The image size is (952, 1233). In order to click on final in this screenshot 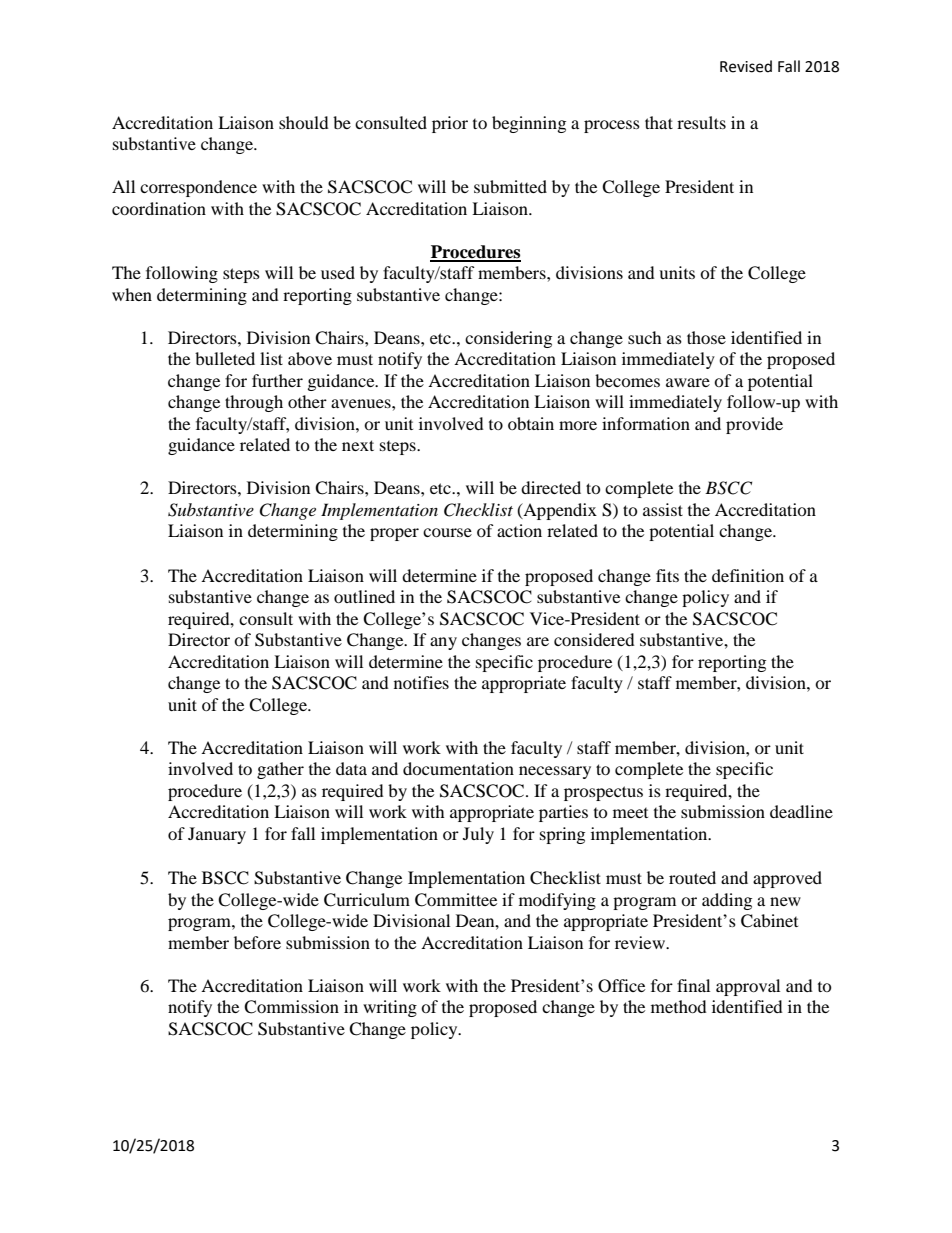, I will do `click(693, 985)`.
